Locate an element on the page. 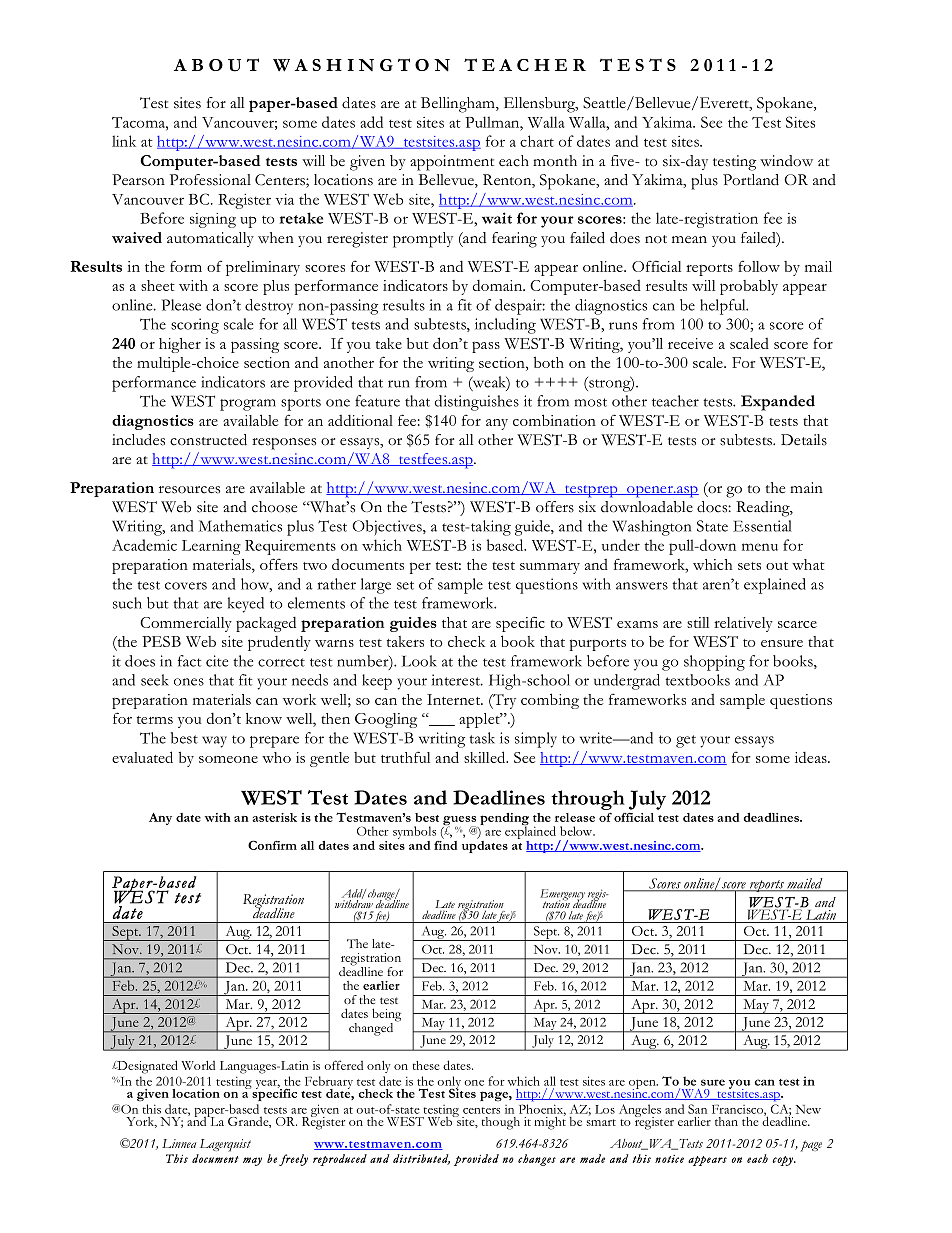 The height and width of the page is (1233, 952). distinguishes is located at coordinates (477, 403).
